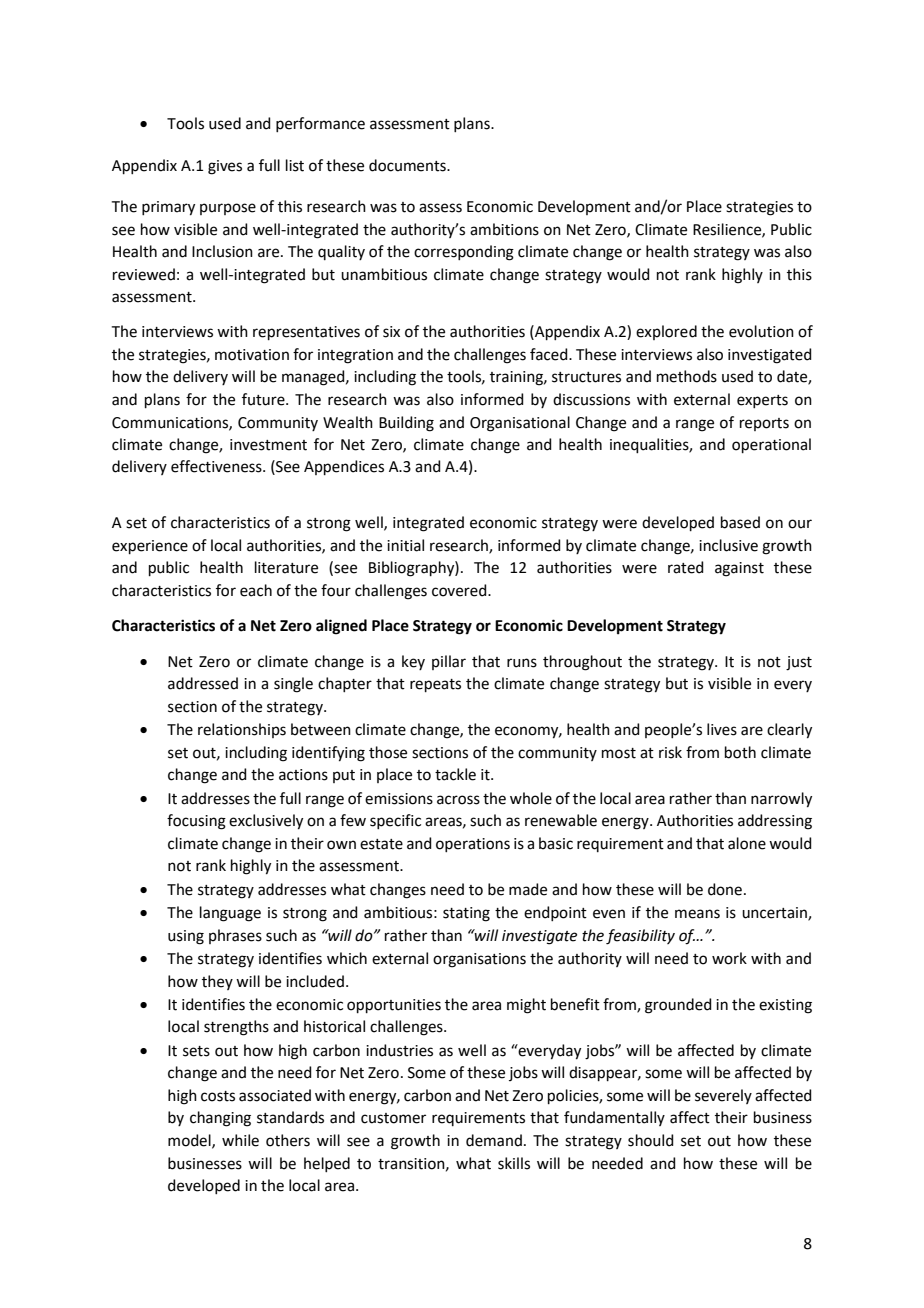 Image resolution: width=924 pixels, height=1308 pixels. Describe the element at coordinates (520, 424) in the screenshot. I see `Organisational` at that location.
